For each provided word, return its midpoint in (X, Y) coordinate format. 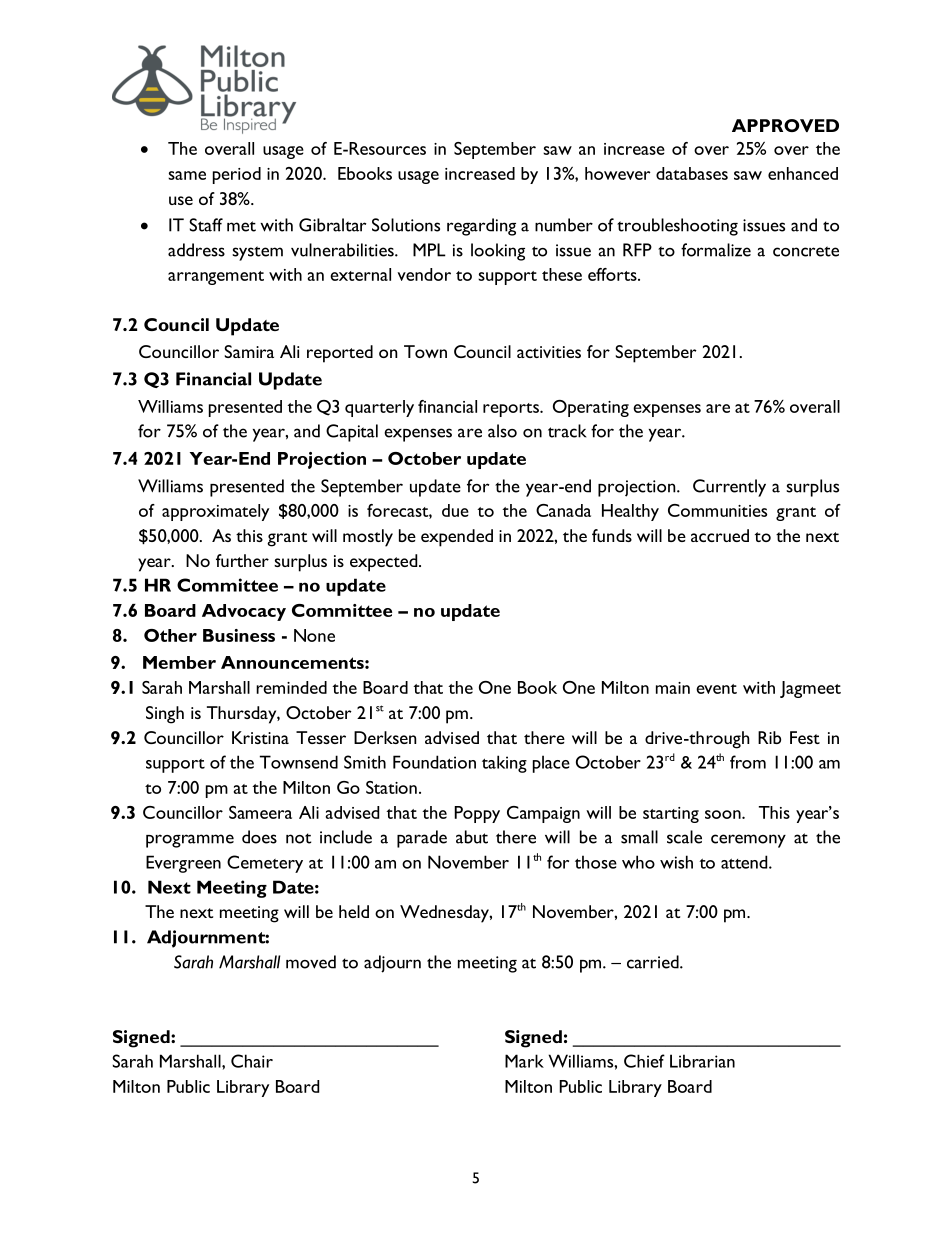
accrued (720, 535)
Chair (252, 1061)
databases (692, 173)
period (237, 175)
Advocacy (244, 612)
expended (457, 538)
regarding (481, 227)
